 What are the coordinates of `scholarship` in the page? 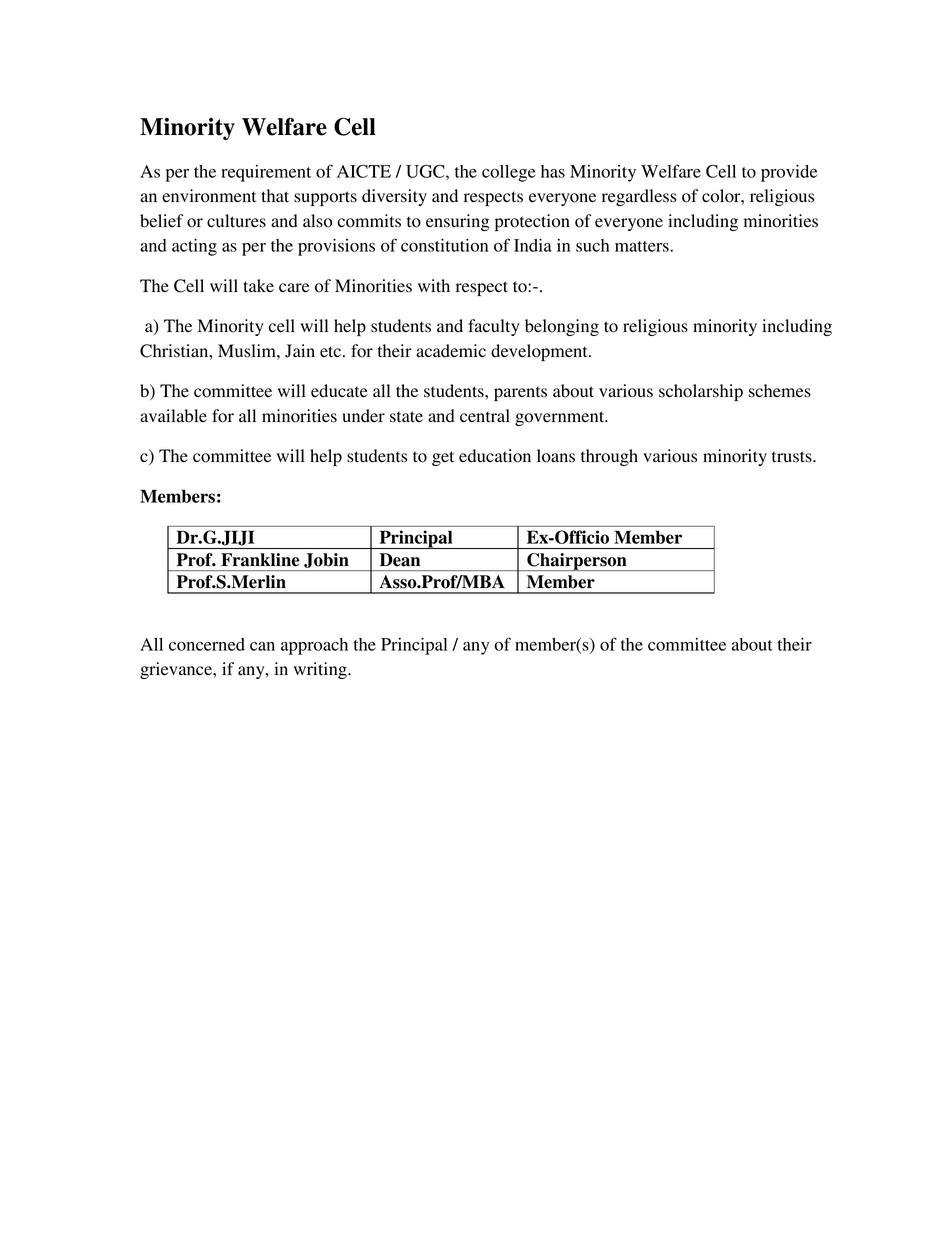 It's located at (701, 392).
